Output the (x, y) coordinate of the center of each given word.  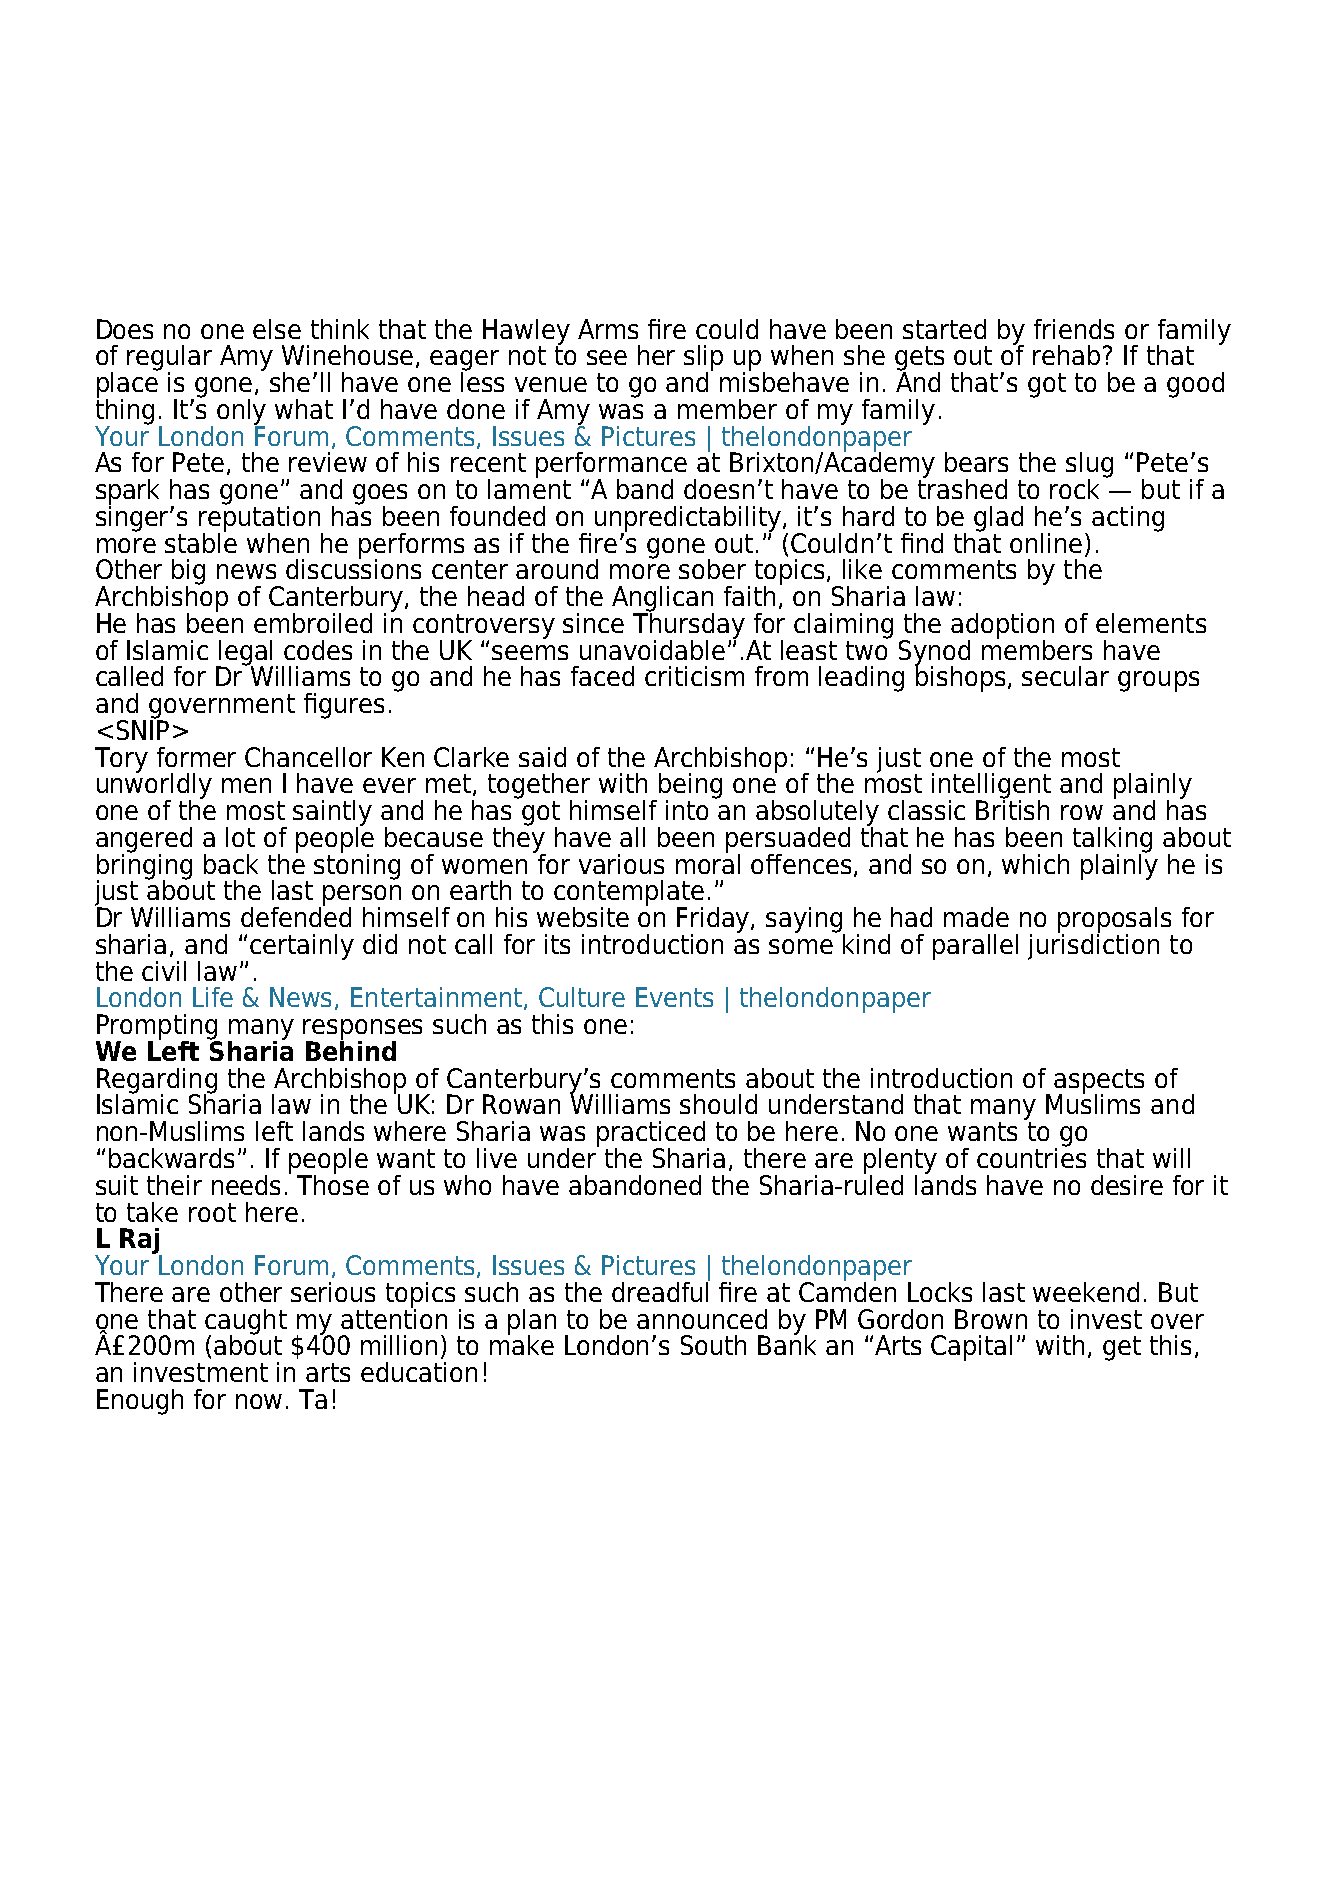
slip (703, 359)
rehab (1066, 355)
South (713, 1345)
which (1035, 864)
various (621, 864)
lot (240, 837)
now (259, 1401)
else (277, 329)
